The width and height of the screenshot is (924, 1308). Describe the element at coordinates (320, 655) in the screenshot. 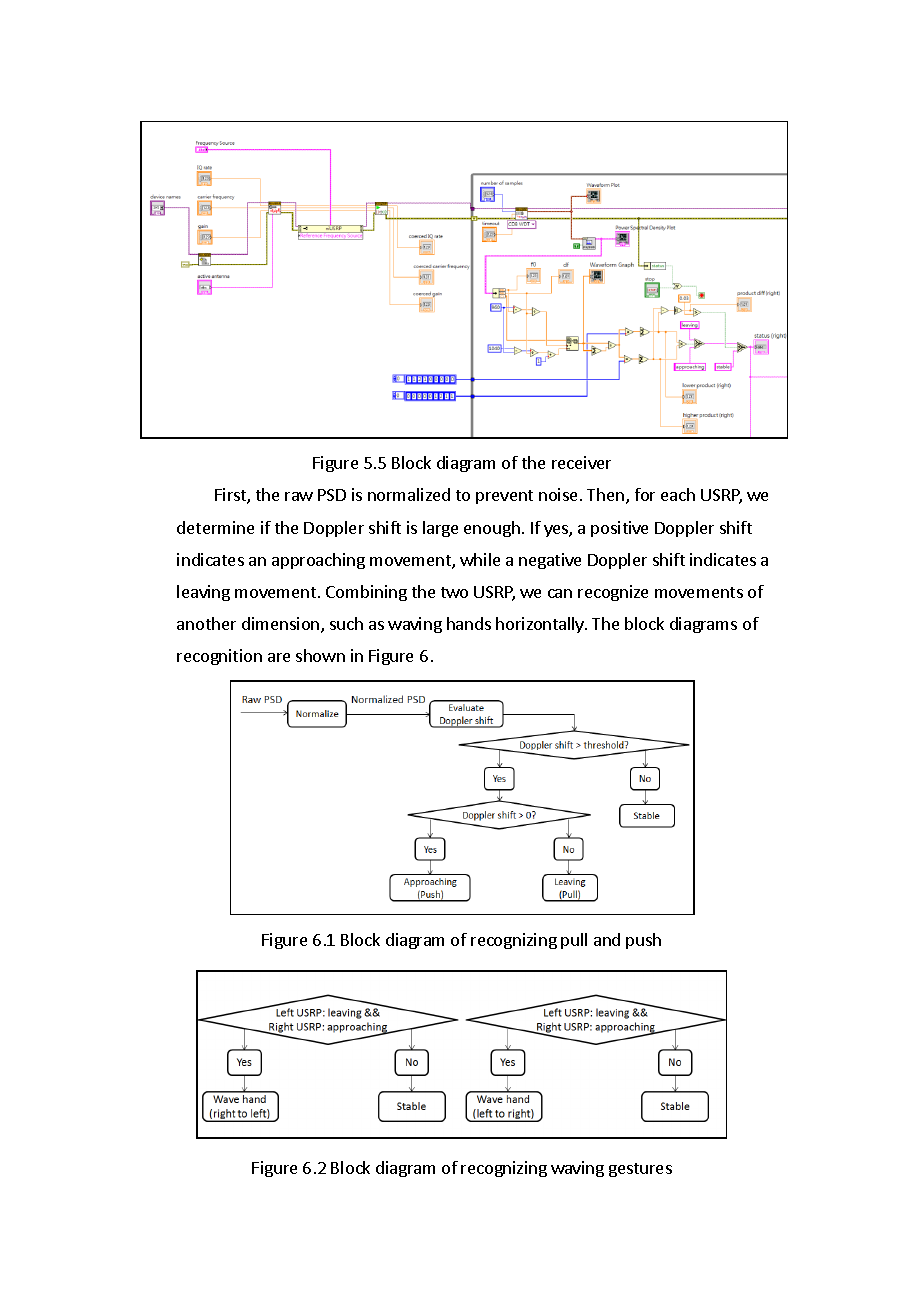

I see `shown` at that location.
